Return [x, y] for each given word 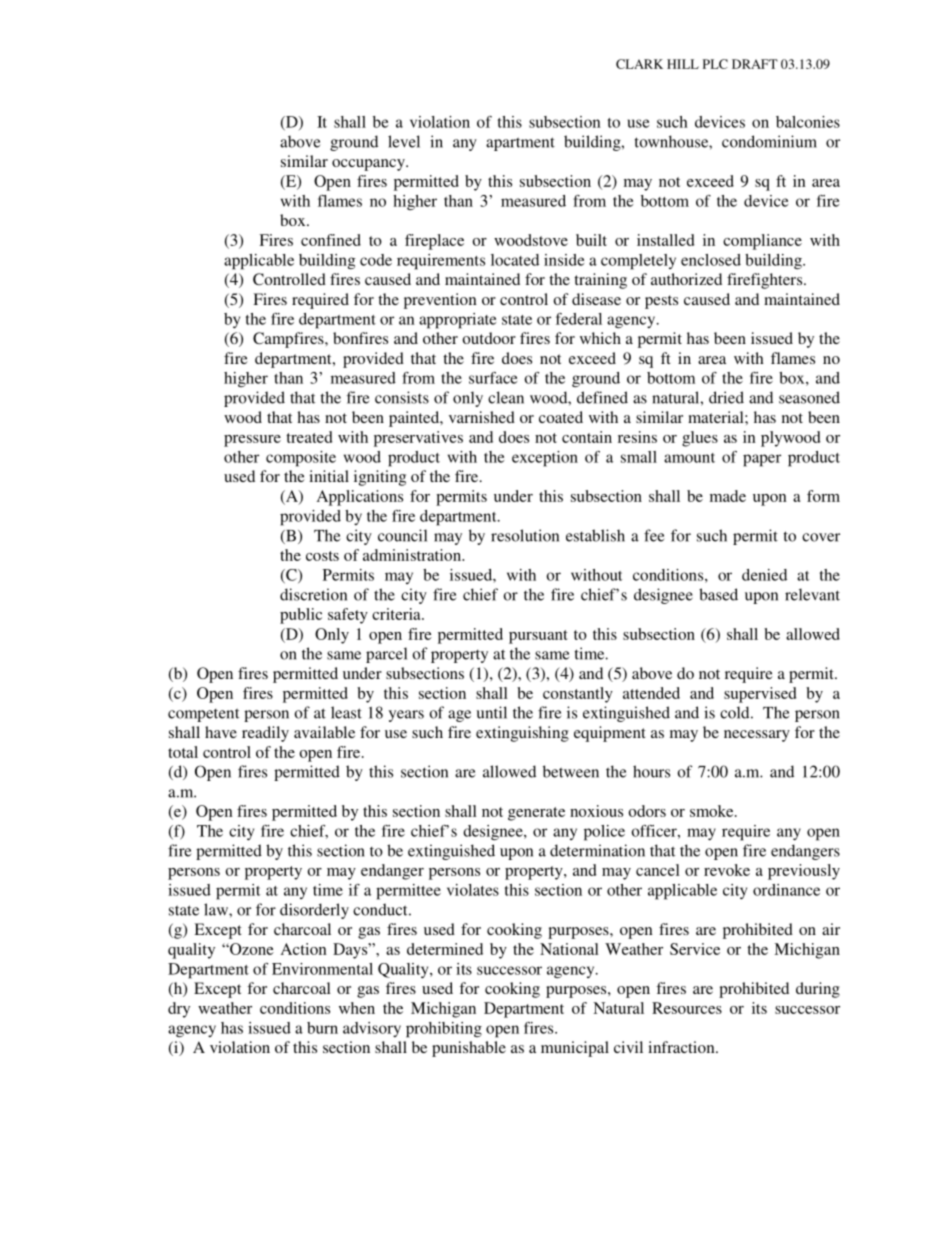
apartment [520, 144]
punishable [469, 1049]
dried [726, 397]
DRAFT [755, 64]
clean [506, 397]
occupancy [369, 165]
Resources [687, 1008]
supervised [760, 695]
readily [265, 734]
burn [322, 1028]
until [491, 712]
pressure [252, 441]
